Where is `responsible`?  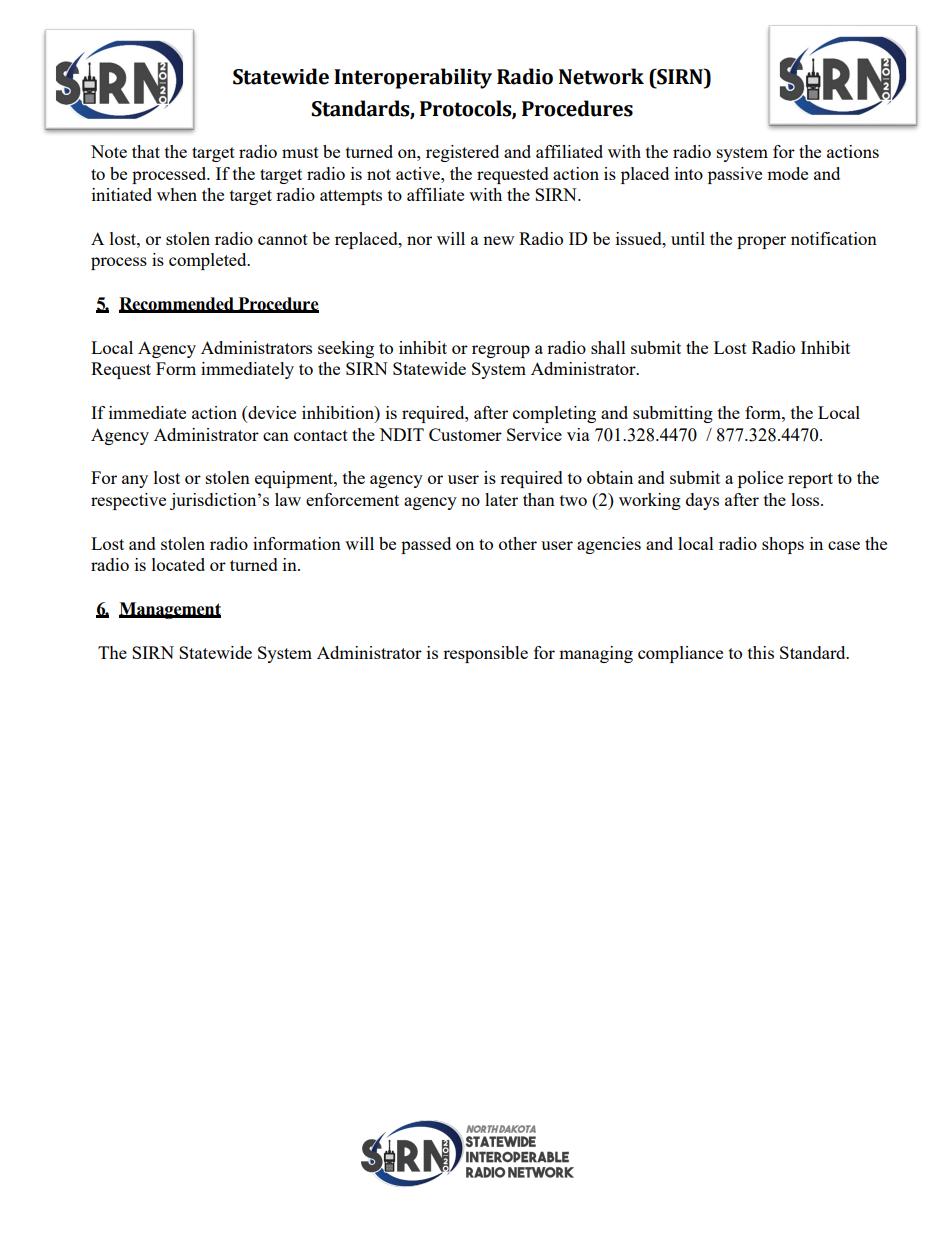 responsible is located at coordinates (485, 654).
